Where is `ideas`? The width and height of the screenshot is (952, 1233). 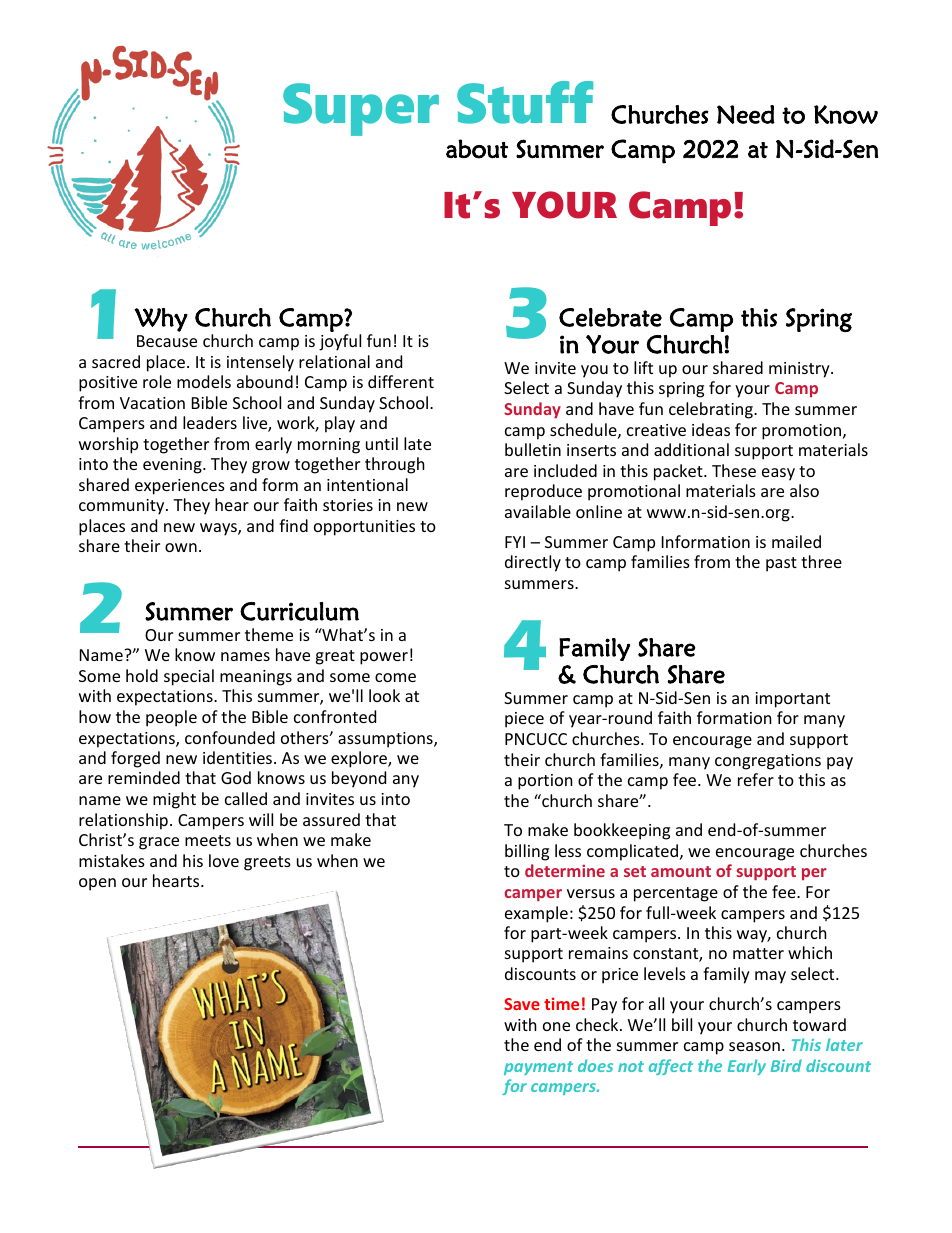
ideas is located at coordinates (711, 429).
